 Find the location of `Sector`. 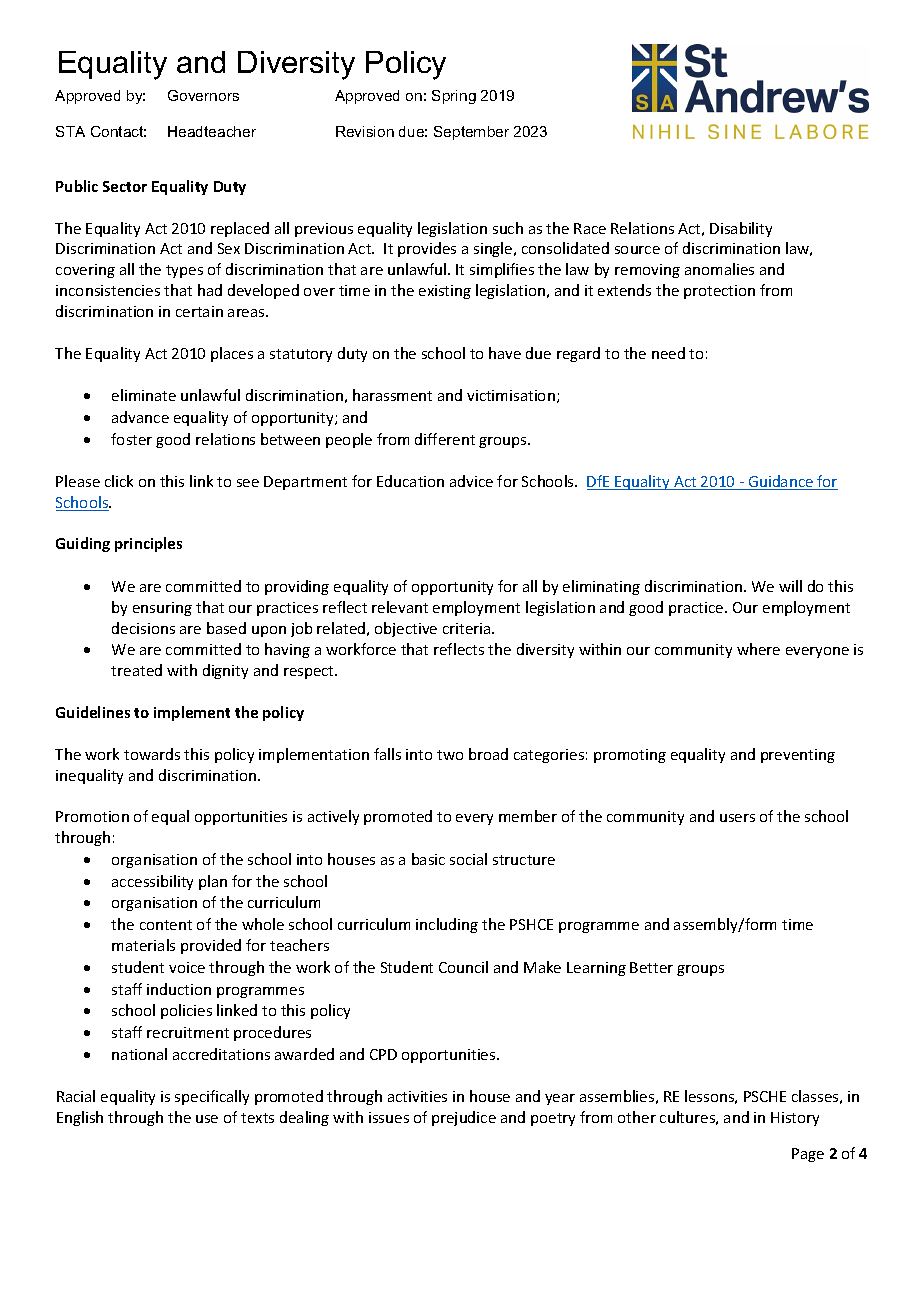

Sector is located at coordinates (125, 186).
